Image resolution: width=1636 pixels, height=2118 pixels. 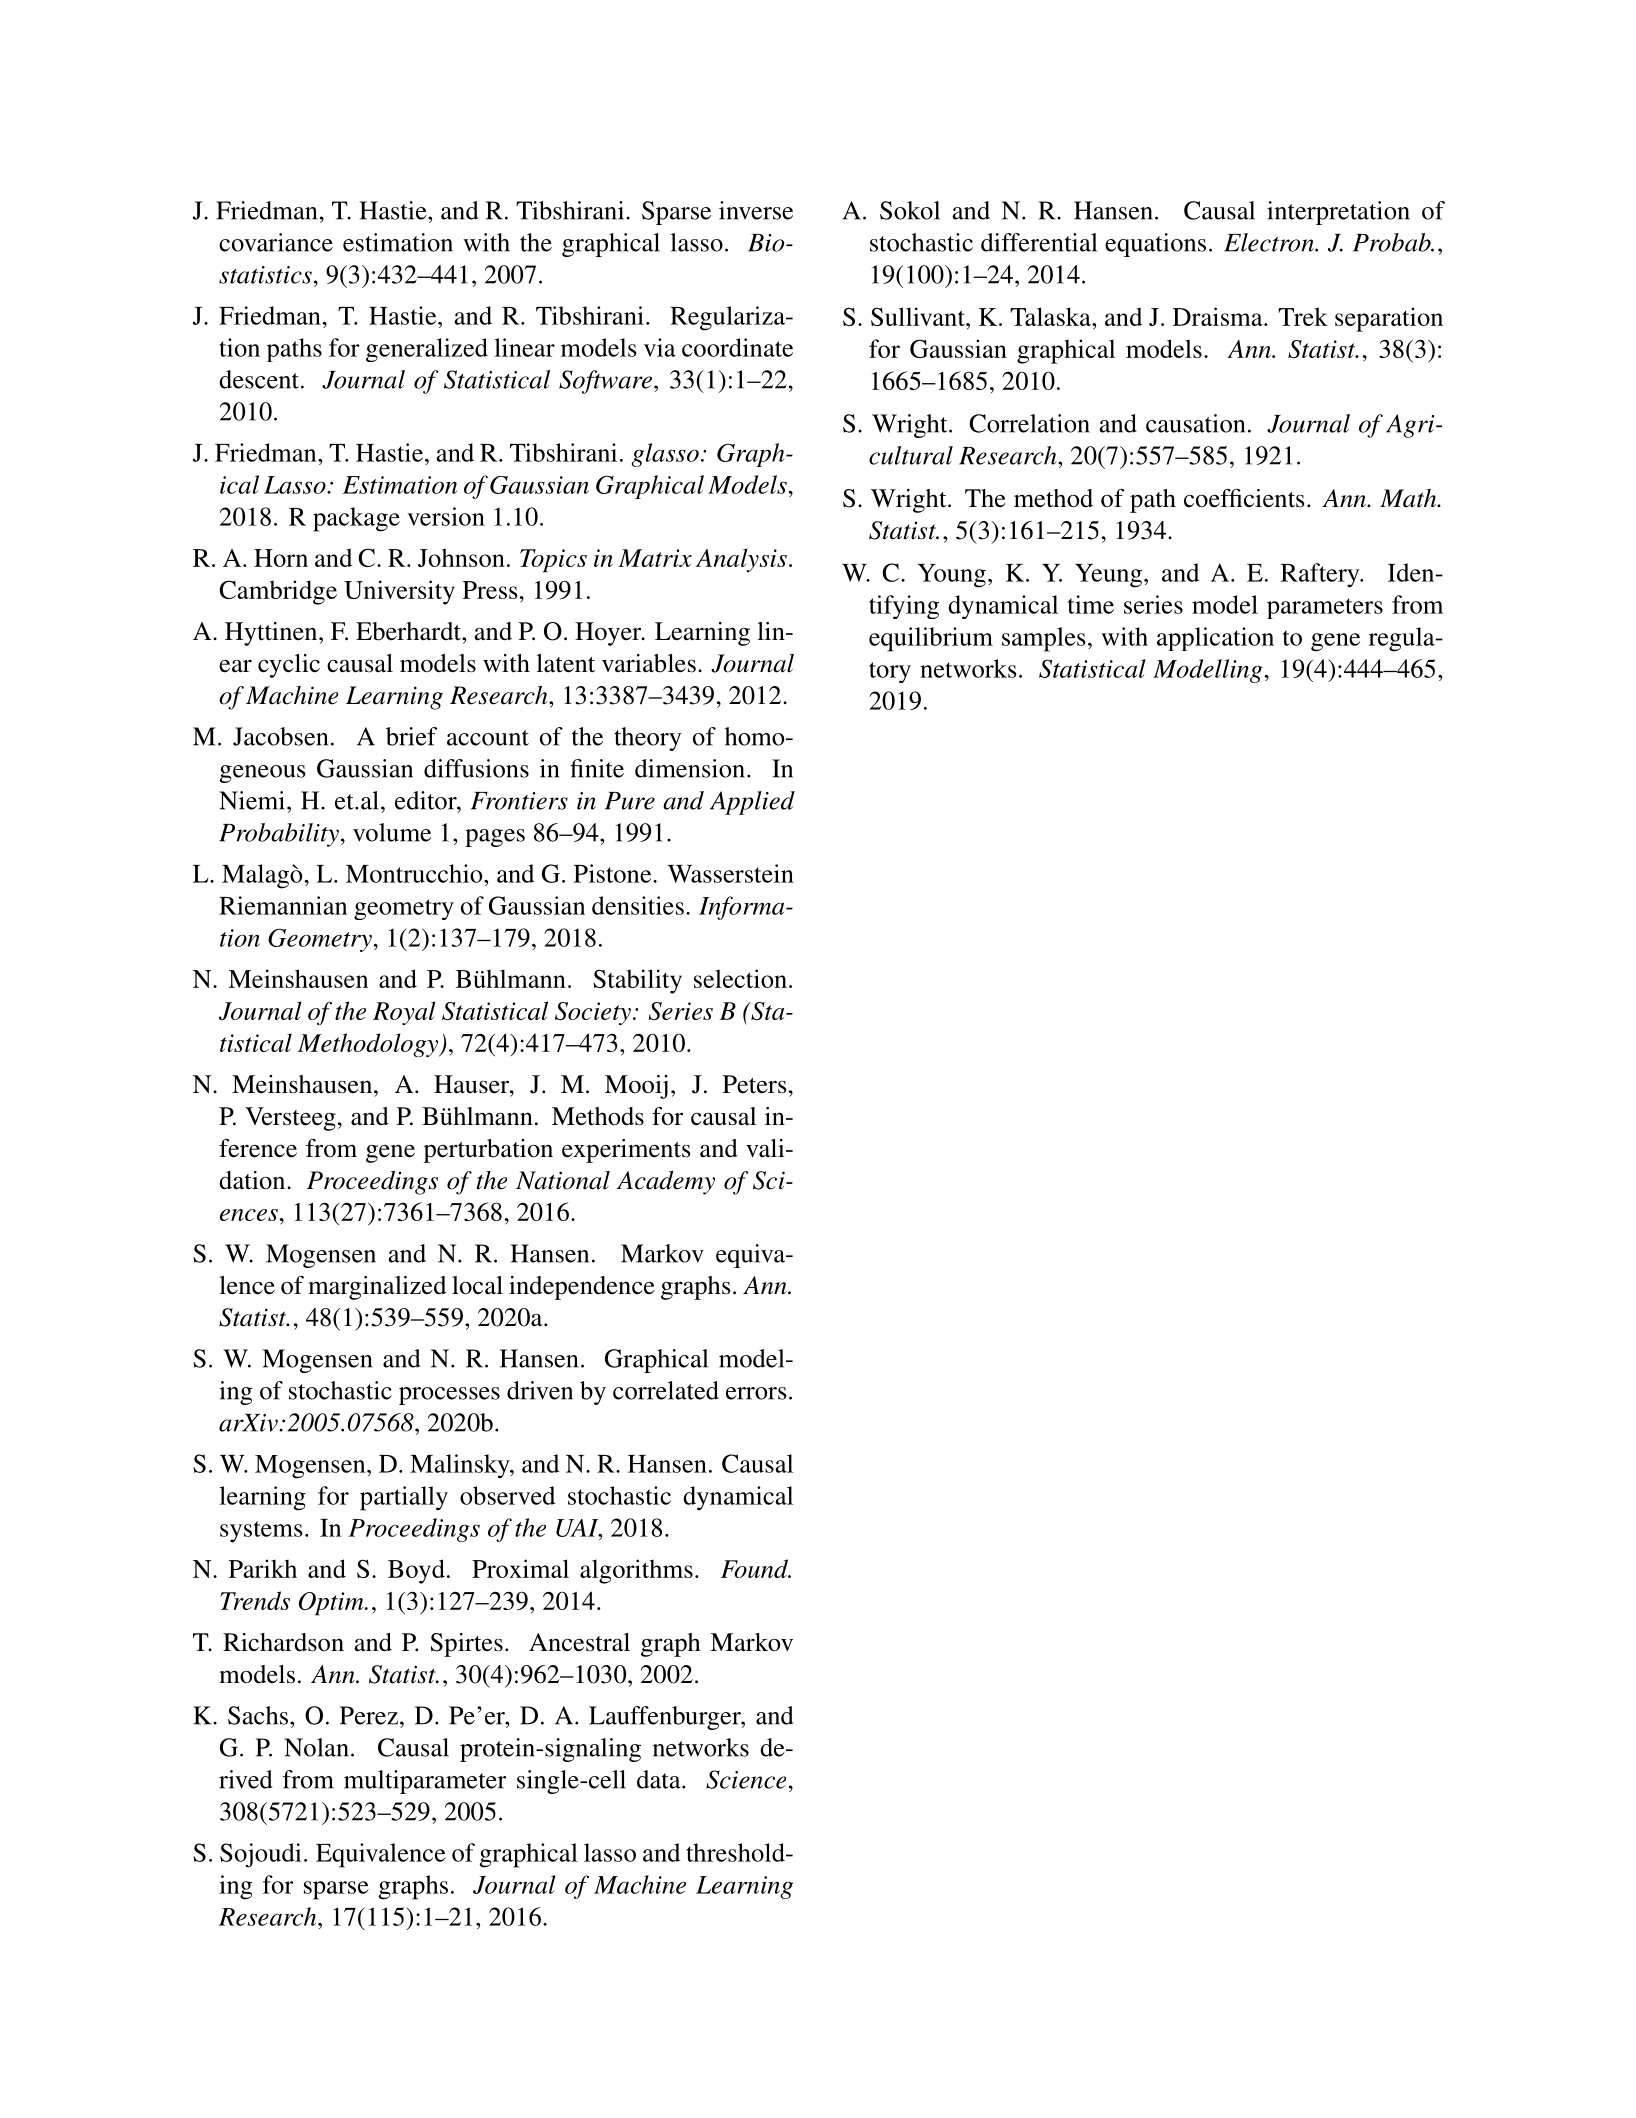 What do you see at coordinates (755, 1084) in the screenshot?
I see `Peters` at bounding box center [755, 1084].
